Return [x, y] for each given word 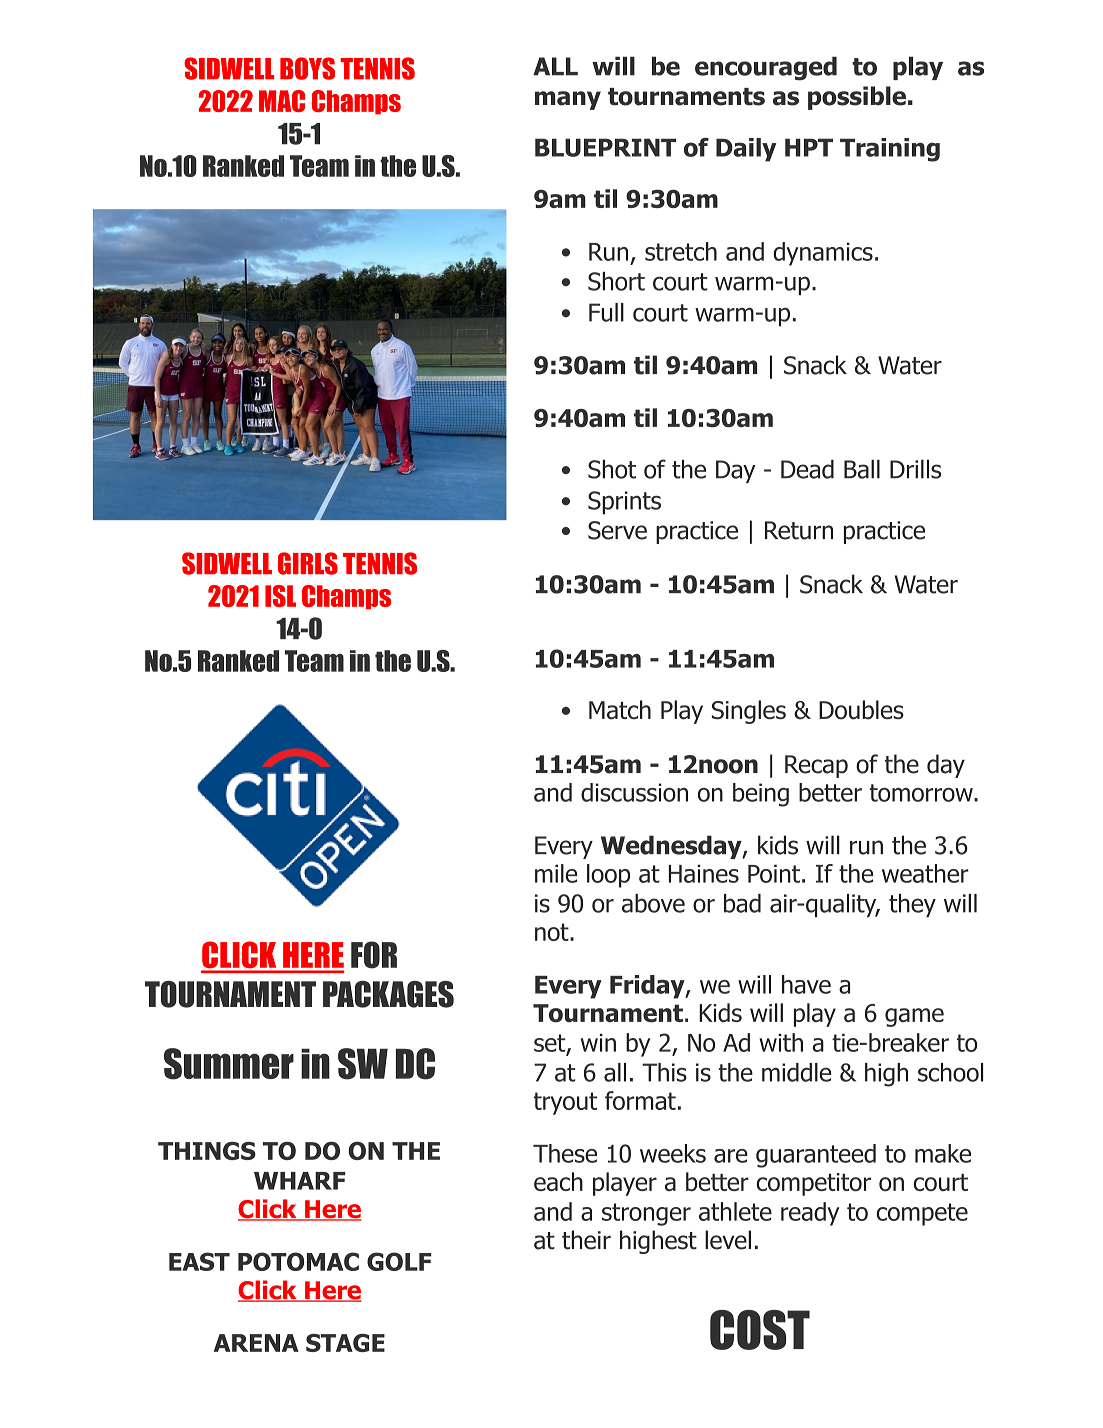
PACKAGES [388, 994]
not [553, 932]
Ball [862, 469]
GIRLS [308, 563]
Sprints [624, 503]
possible [857, 98]
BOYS [307, 68]
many [568, 100]
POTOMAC [298, 1261]
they [912, 905]
